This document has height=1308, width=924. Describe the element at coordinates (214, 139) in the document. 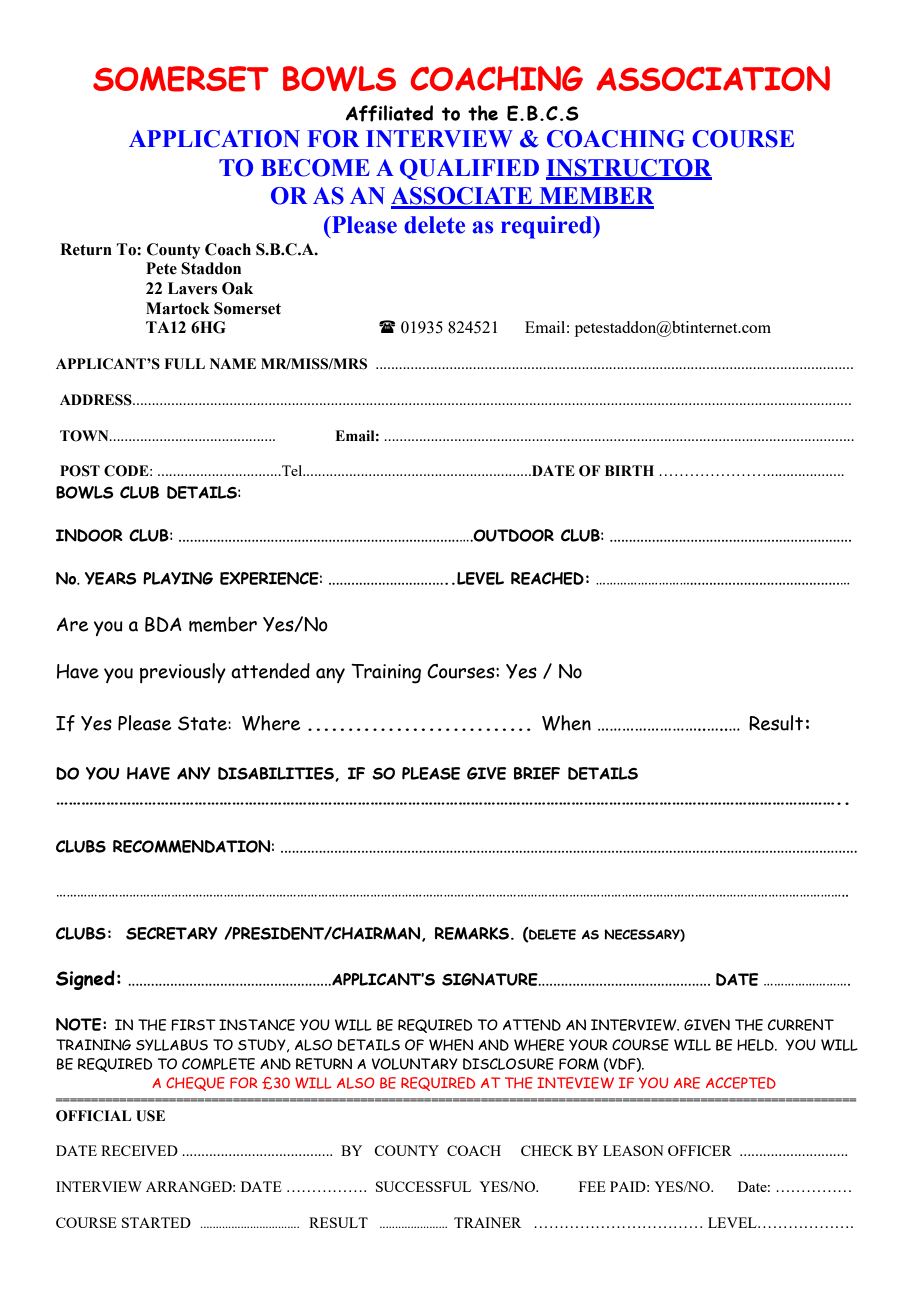

I see `APPLICATION` at that location.
